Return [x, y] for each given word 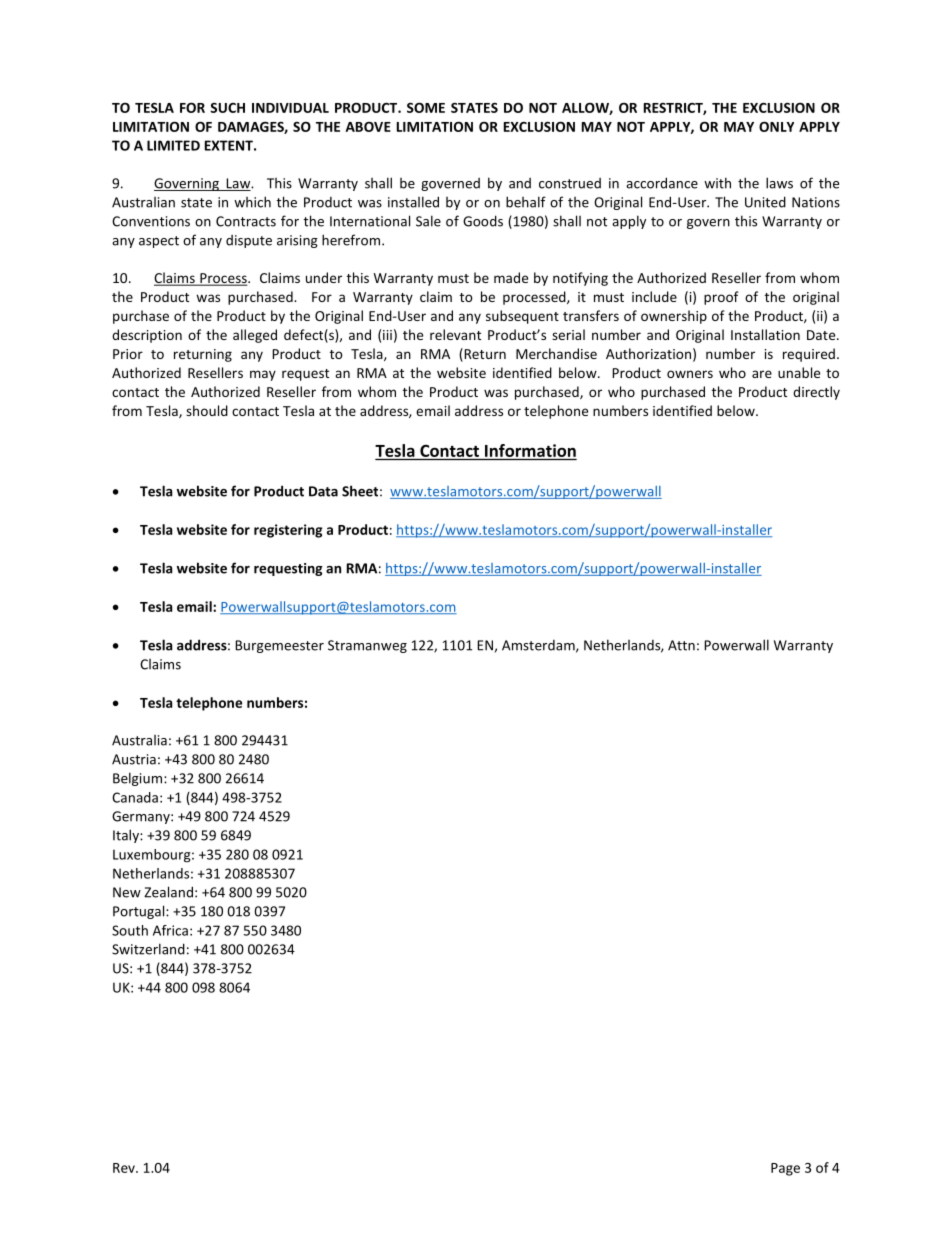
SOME [426, 107]
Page [785, 1169]
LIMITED [173, 145]
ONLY [776, 126]
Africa [170, 930]
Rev [125, 1168]
